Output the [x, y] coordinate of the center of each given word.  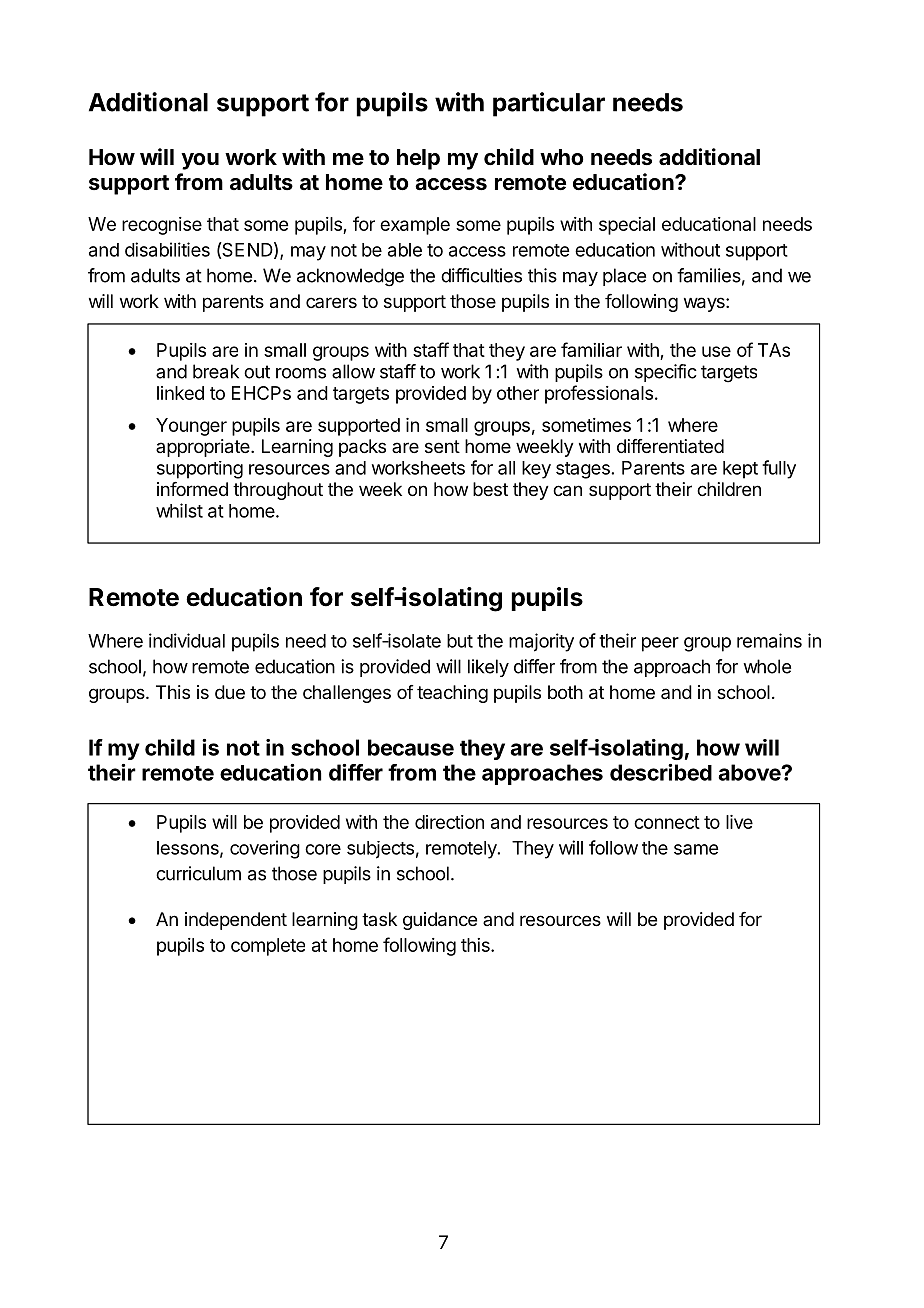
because [411, 747]
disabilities [167, 249]
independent [236, 921]
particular [549, 104]
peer [660, 644]
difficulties [481, 275]
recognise [162, 226]
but [460, 641]
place [624, 277]
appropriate [204, 448]
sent [442, 446]
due [230, 692]
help [418, 159]
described [661, 772]
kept [740, 470]
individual [187, 640]
